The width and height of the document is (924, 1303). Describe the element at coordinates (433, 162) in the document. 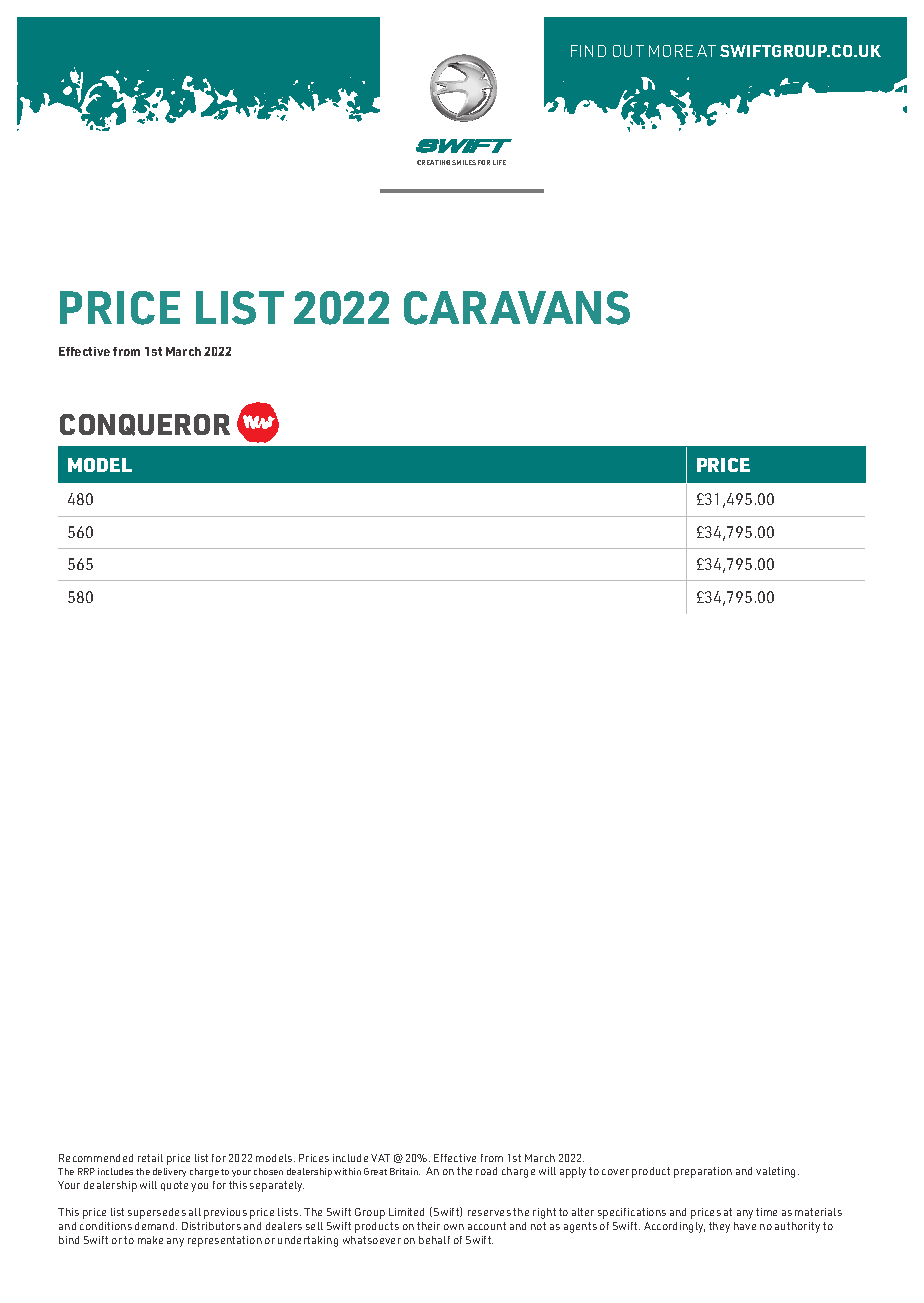

I see `CREATING` at that location.
